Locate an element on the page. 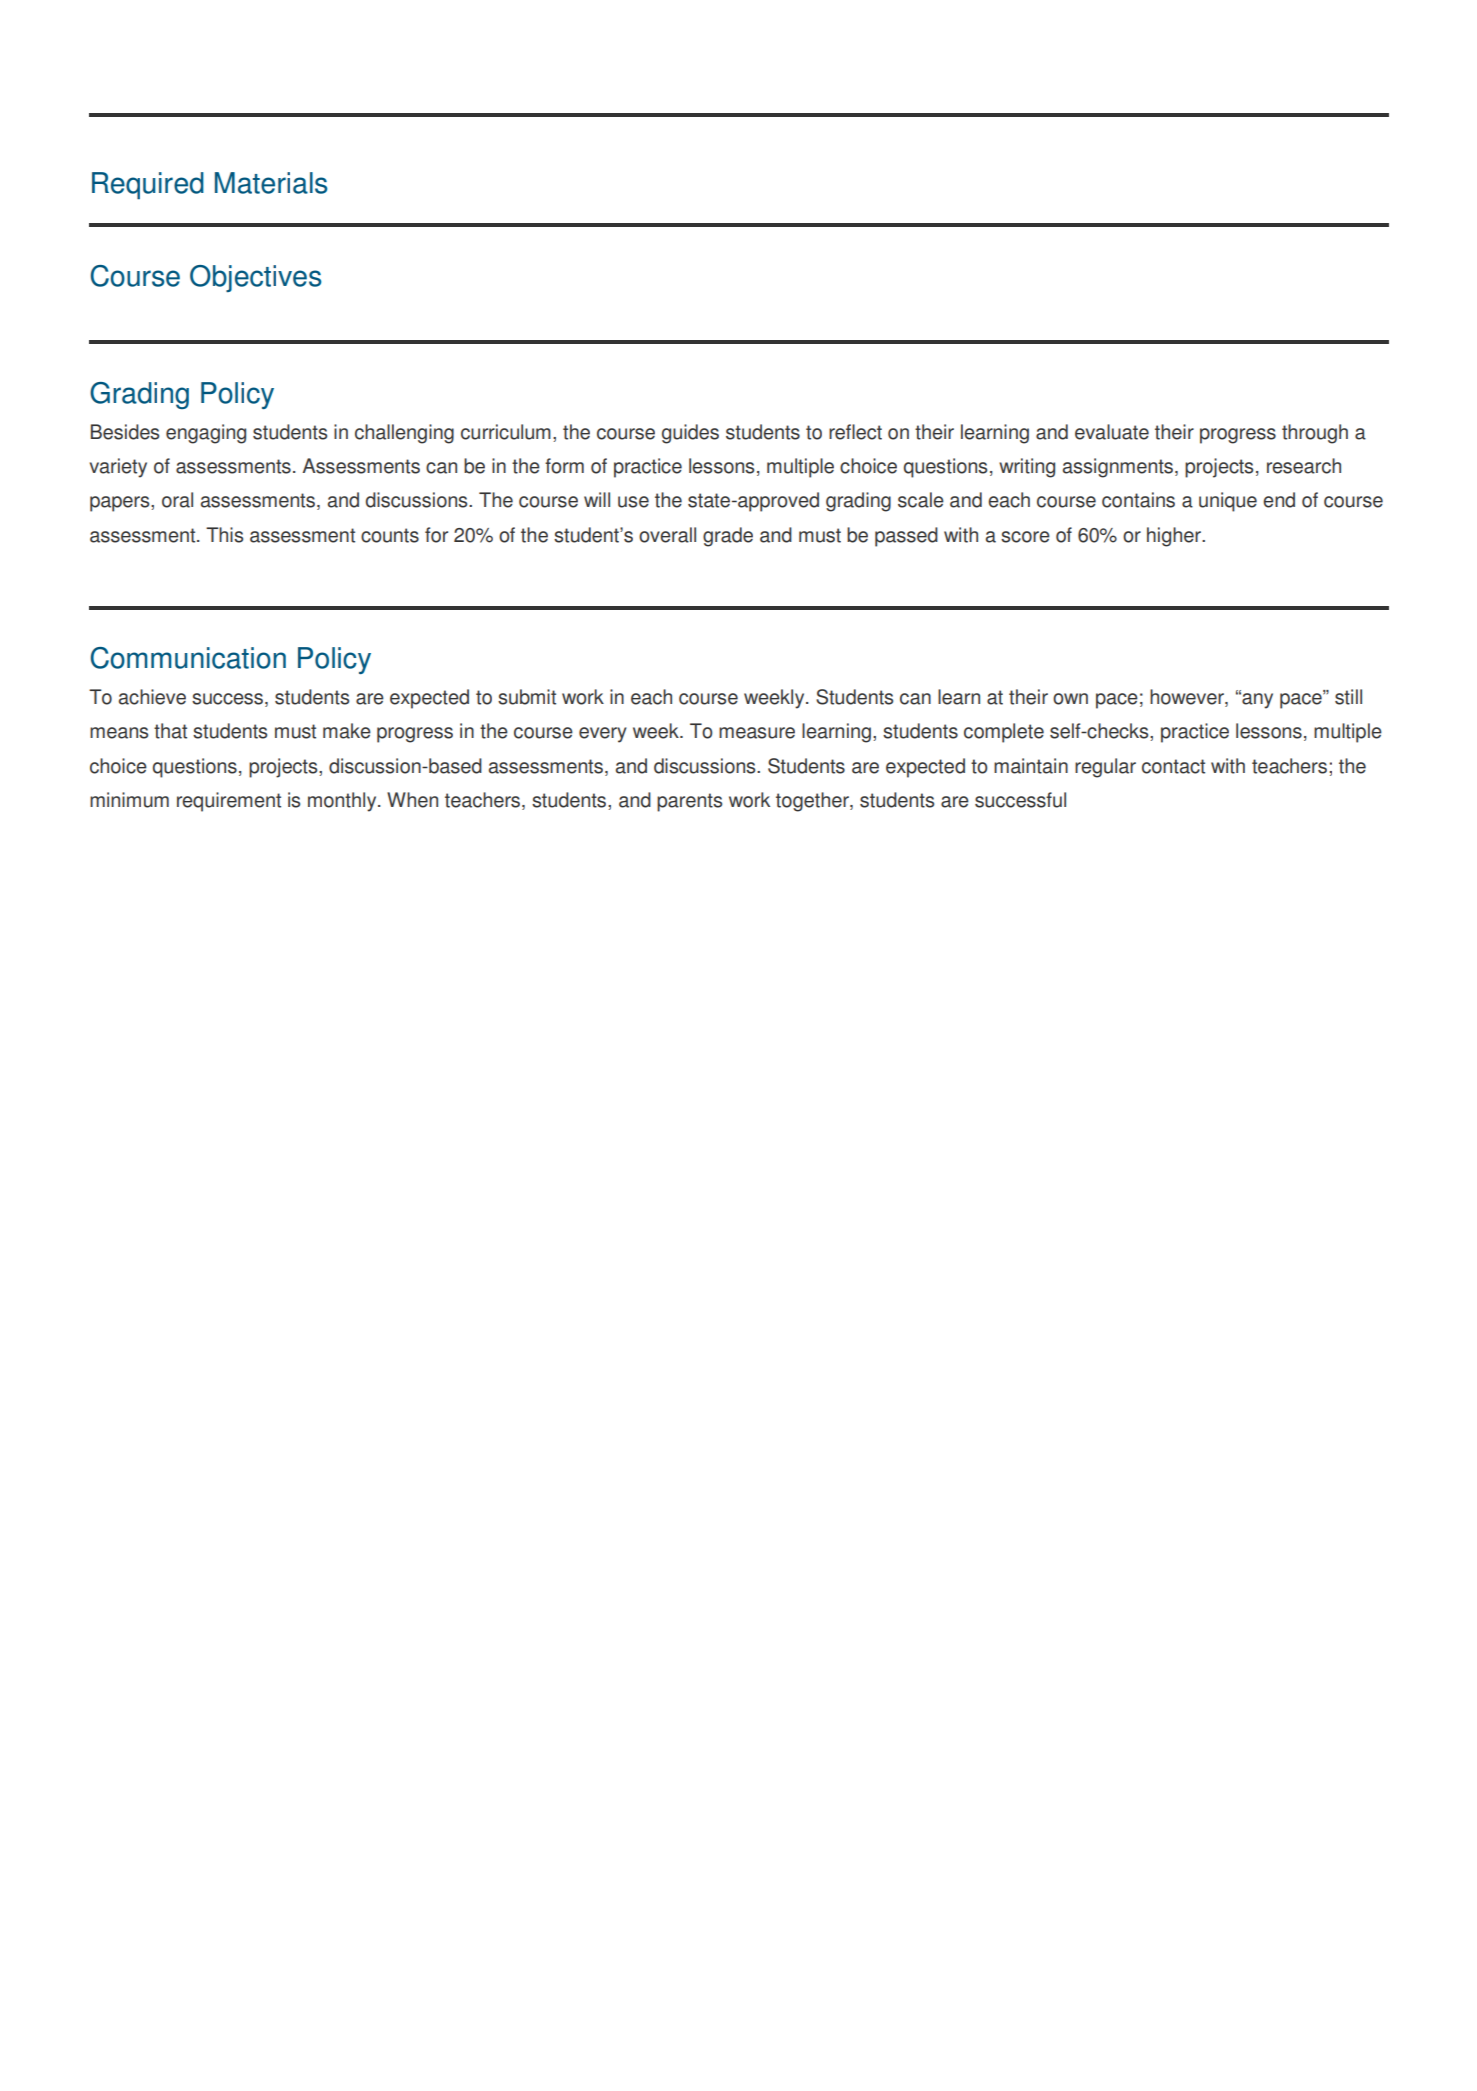  Objectives is located at coordinates (255, 278).
